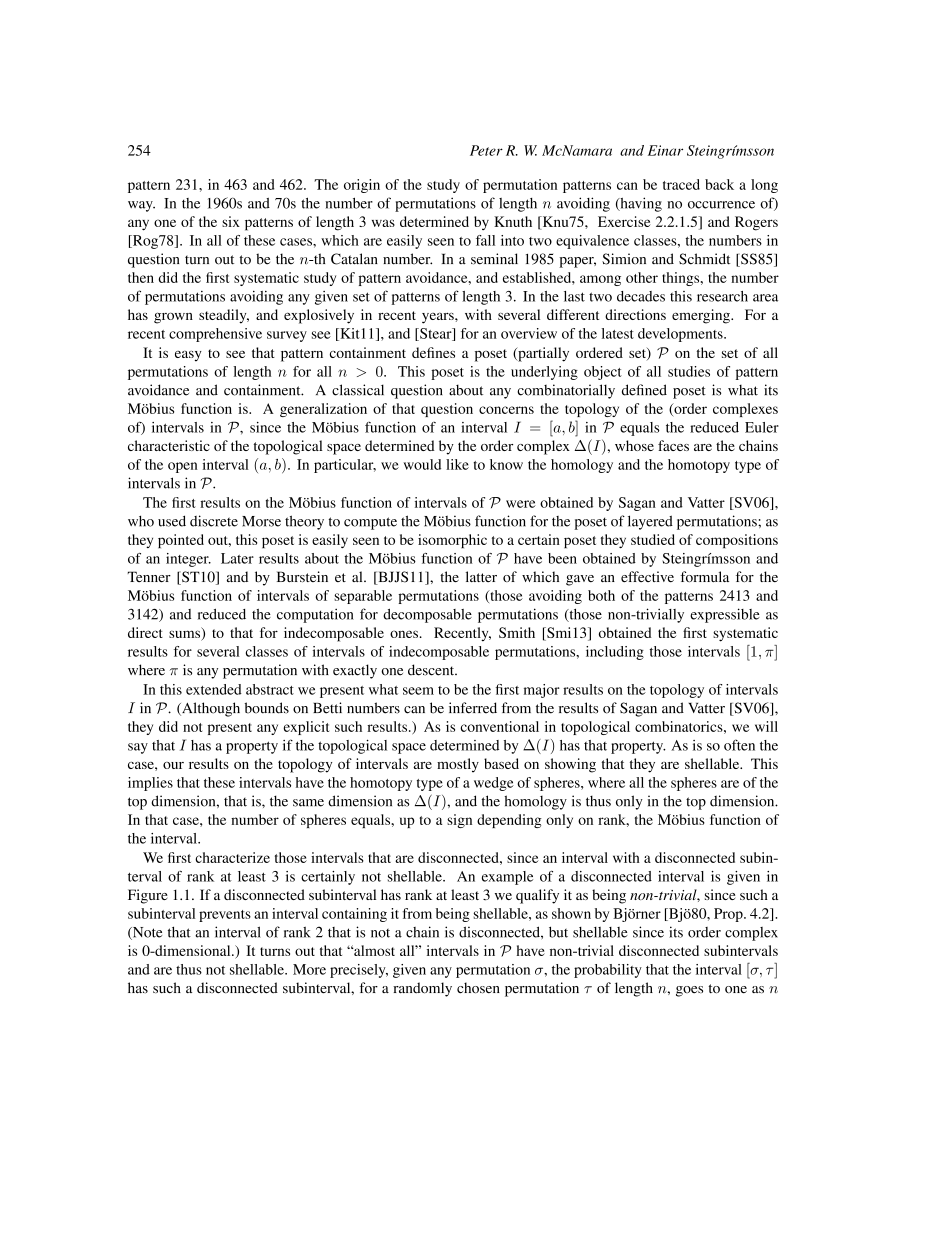 The image size is (952, 1233). What do you see at coordinates (681, 184) in the image?
I see `traced` at bounding box center [681, 184].
